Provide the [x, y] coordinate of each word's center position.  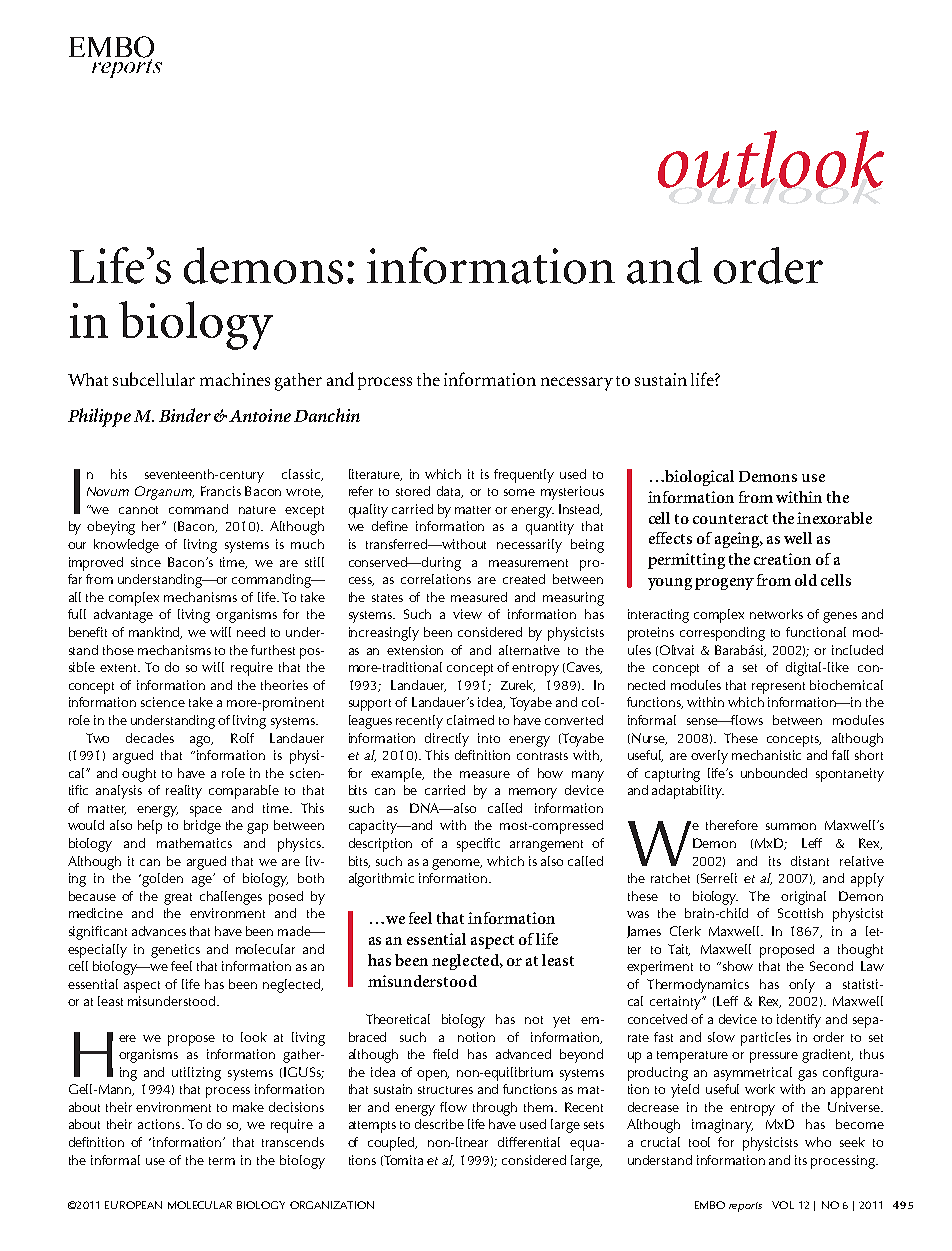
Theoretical [398, 1019]
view [467, 614]
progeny [724, 584]
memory [533, 793]
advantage [123, 616]
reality [184, 792]
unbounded [774, 773]
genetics [175, 951]
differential [529, 1142]
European [133, 1205]
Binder [185, 415]
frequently [524, 476]
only [802, 986]
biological [698, 478]
